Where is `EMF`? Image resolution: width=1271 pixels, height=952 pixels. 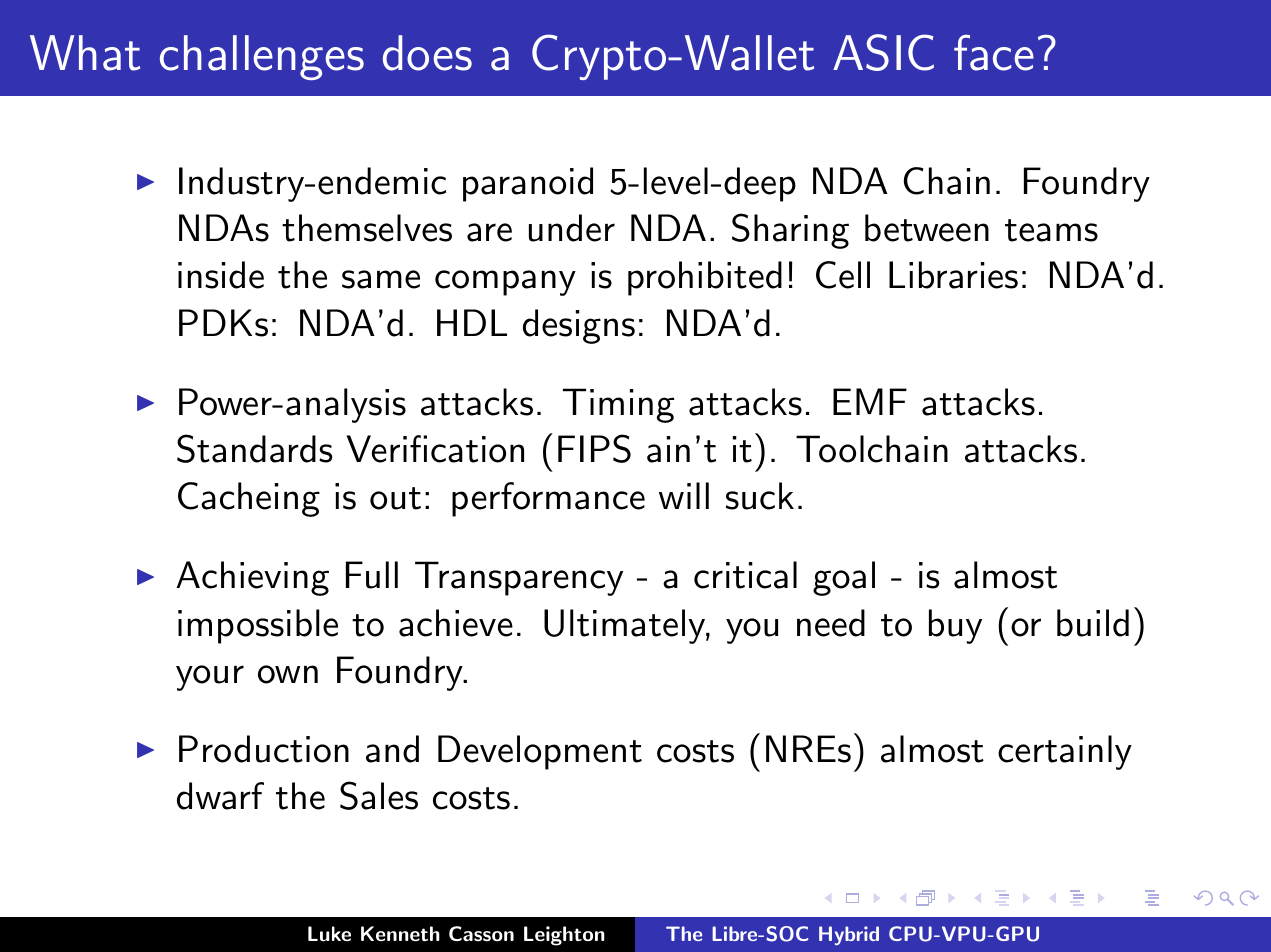
EMF is located at coordinates (870, 401).
